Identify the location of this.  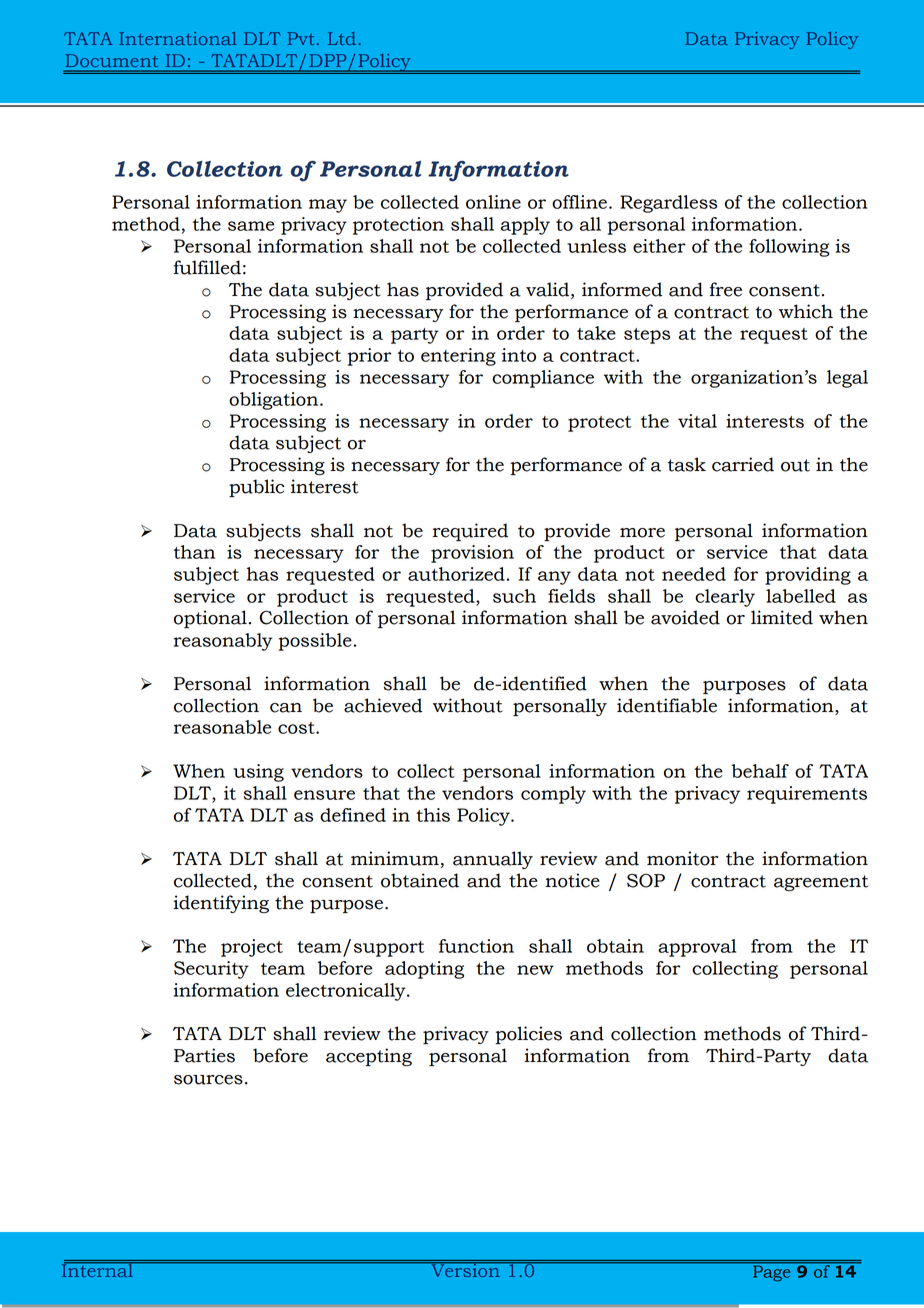
(433, 815).
